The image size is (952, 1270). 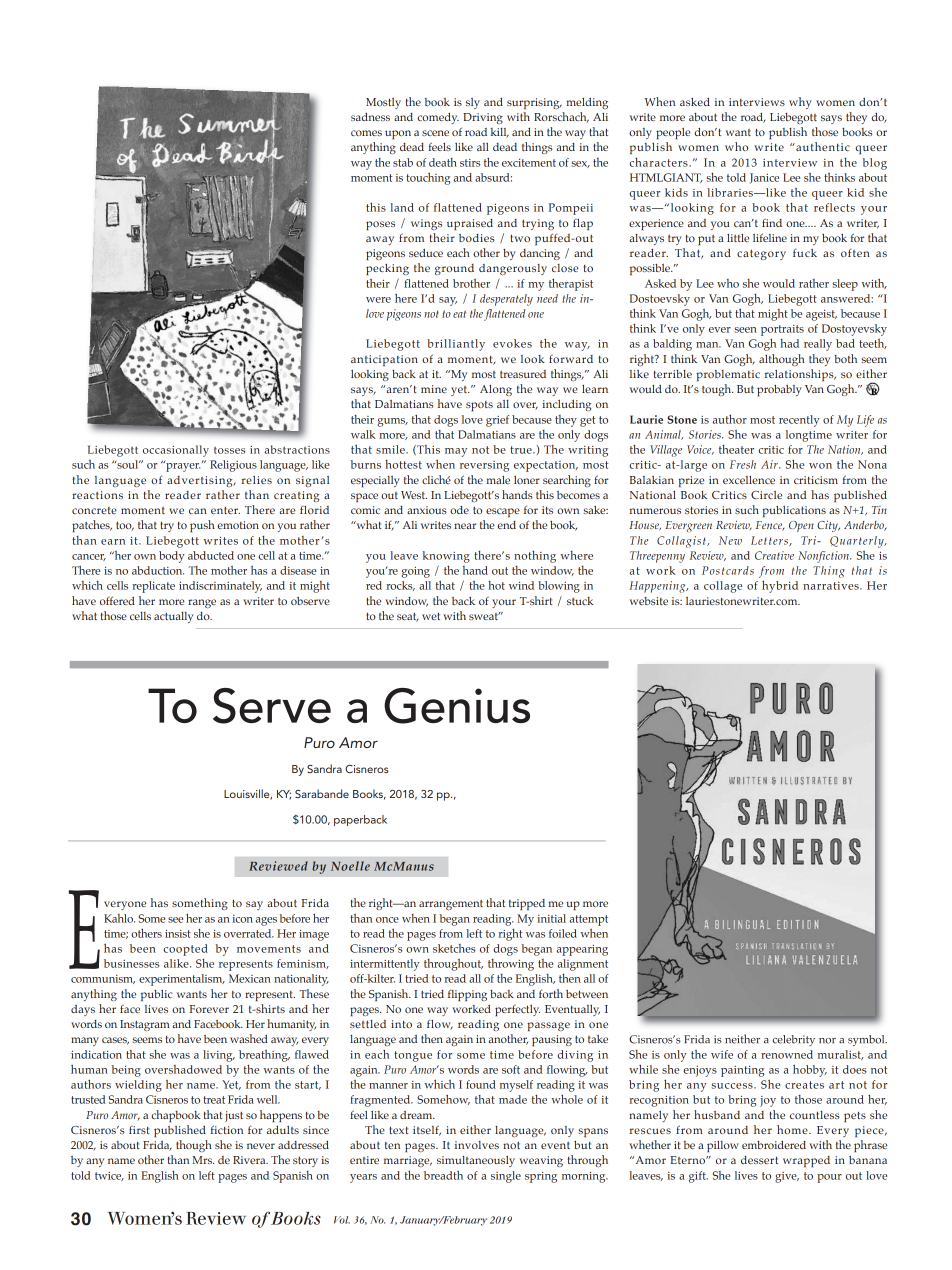 I want to click on hybrid, so click(x=780, y=586).
